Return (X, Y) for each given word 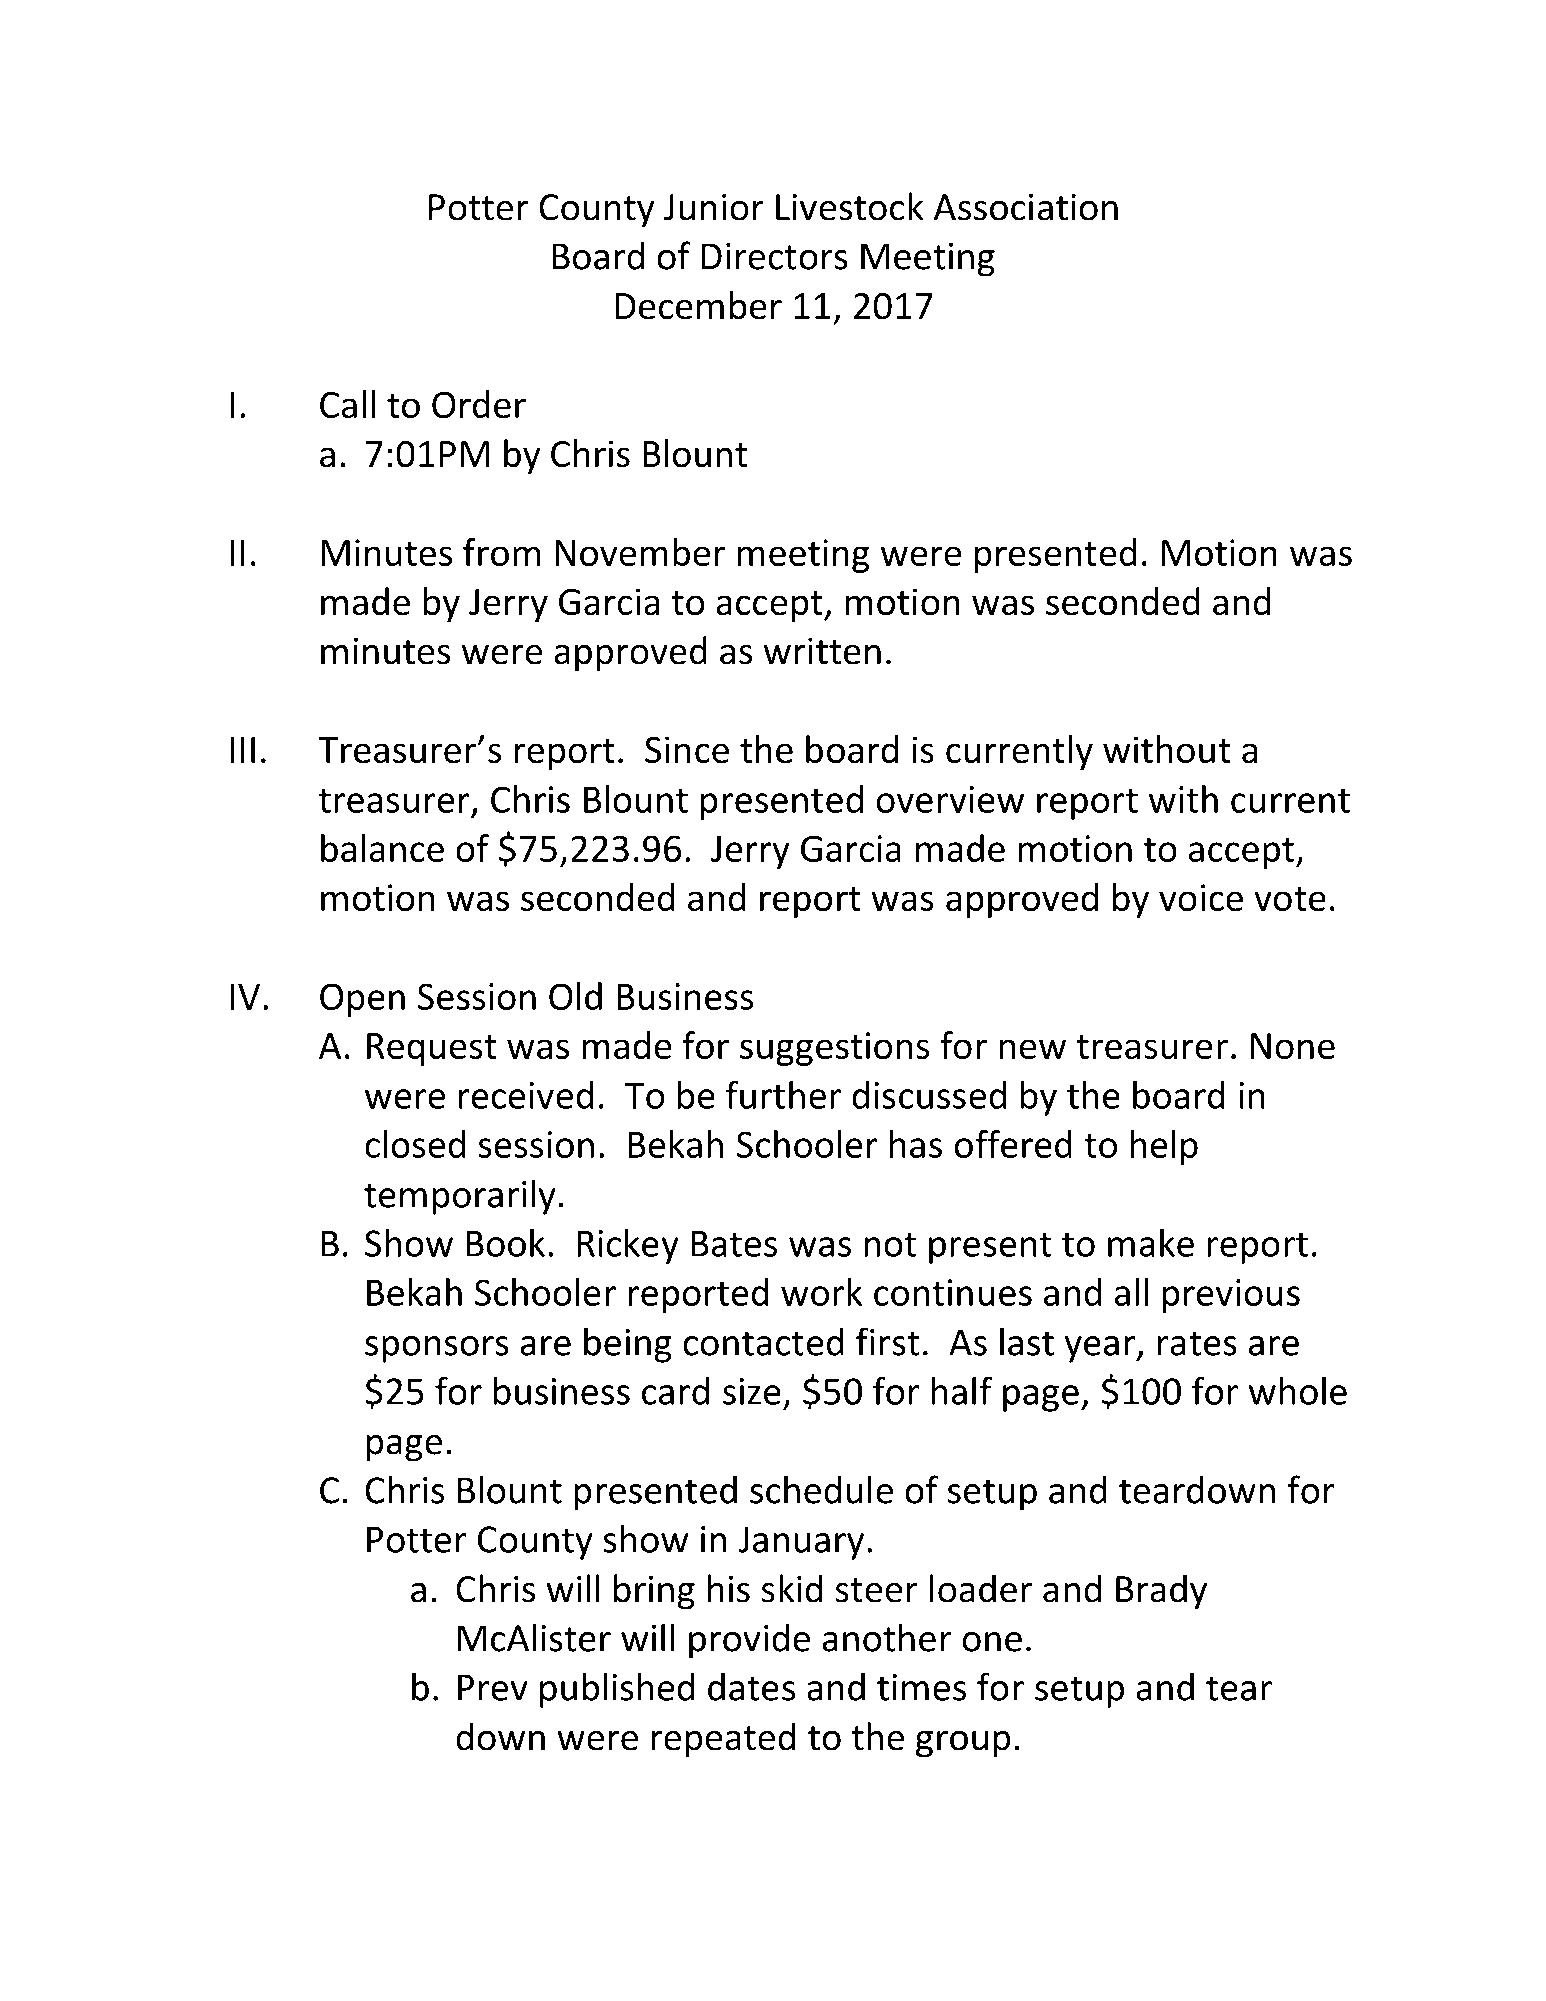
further (783, 1094)
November (640, 552)
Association (1026, 207)
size (752, 1391)
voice (1201, 897)
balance (382, 848)
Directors (774, 256)
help (1164, 1147)
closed (415, 1144)
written (822, 651)
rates (1197, 1343)
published (617, 1690)
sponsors (437, 1349)
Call (347, 404)
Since (687, 750)
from (501, 552)
